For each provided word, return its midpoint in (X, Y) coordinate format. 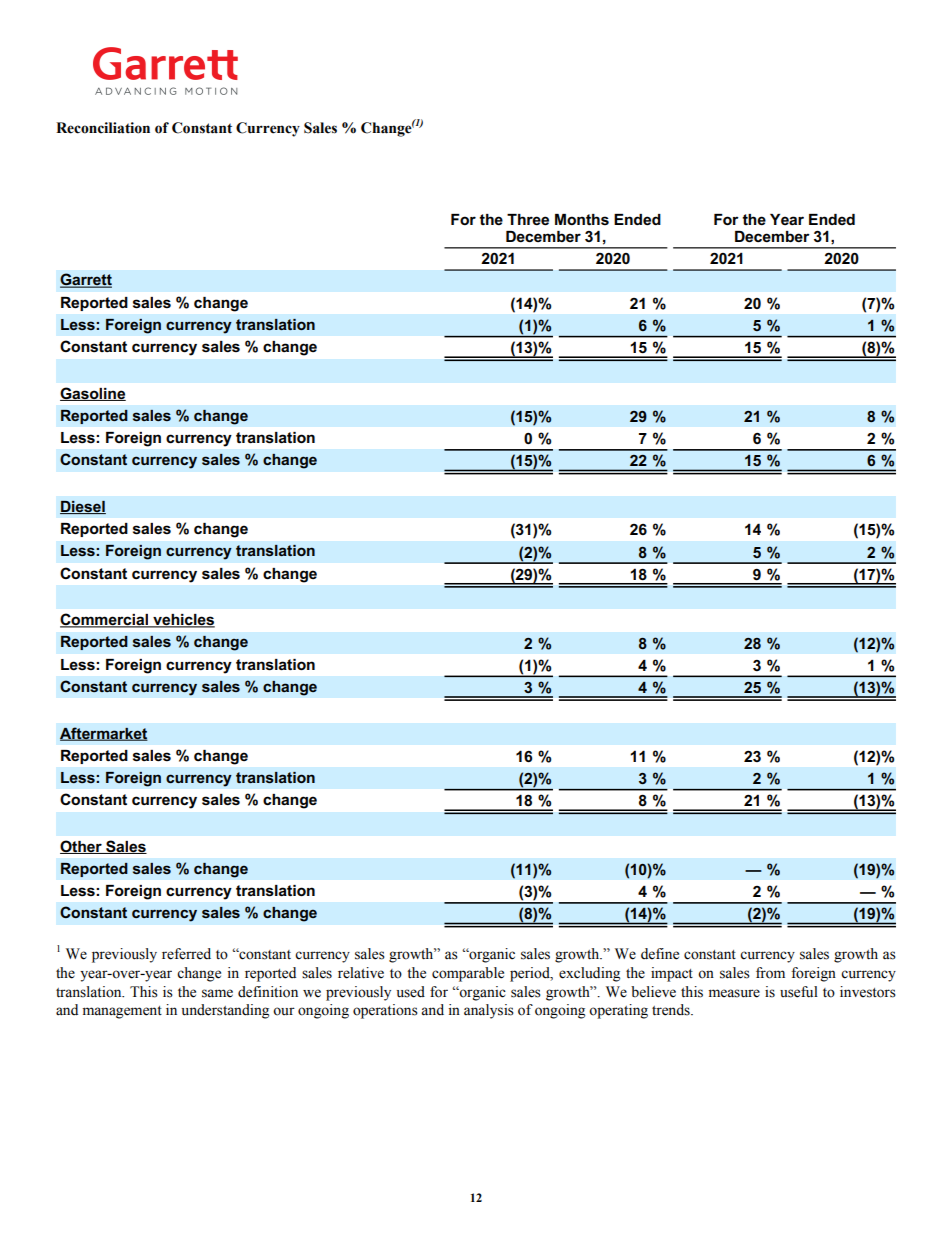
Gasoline (93, 394)
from (770, 973)
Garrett (86, 280)
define (660, 954)
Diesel (83, 507)
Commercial (105, 620)
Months (582, 219)
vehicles (183, 621)
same (217, 993)
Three (528, 219)
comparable (468, 974)
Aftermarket (104, 734)
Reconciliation (103, 128)
